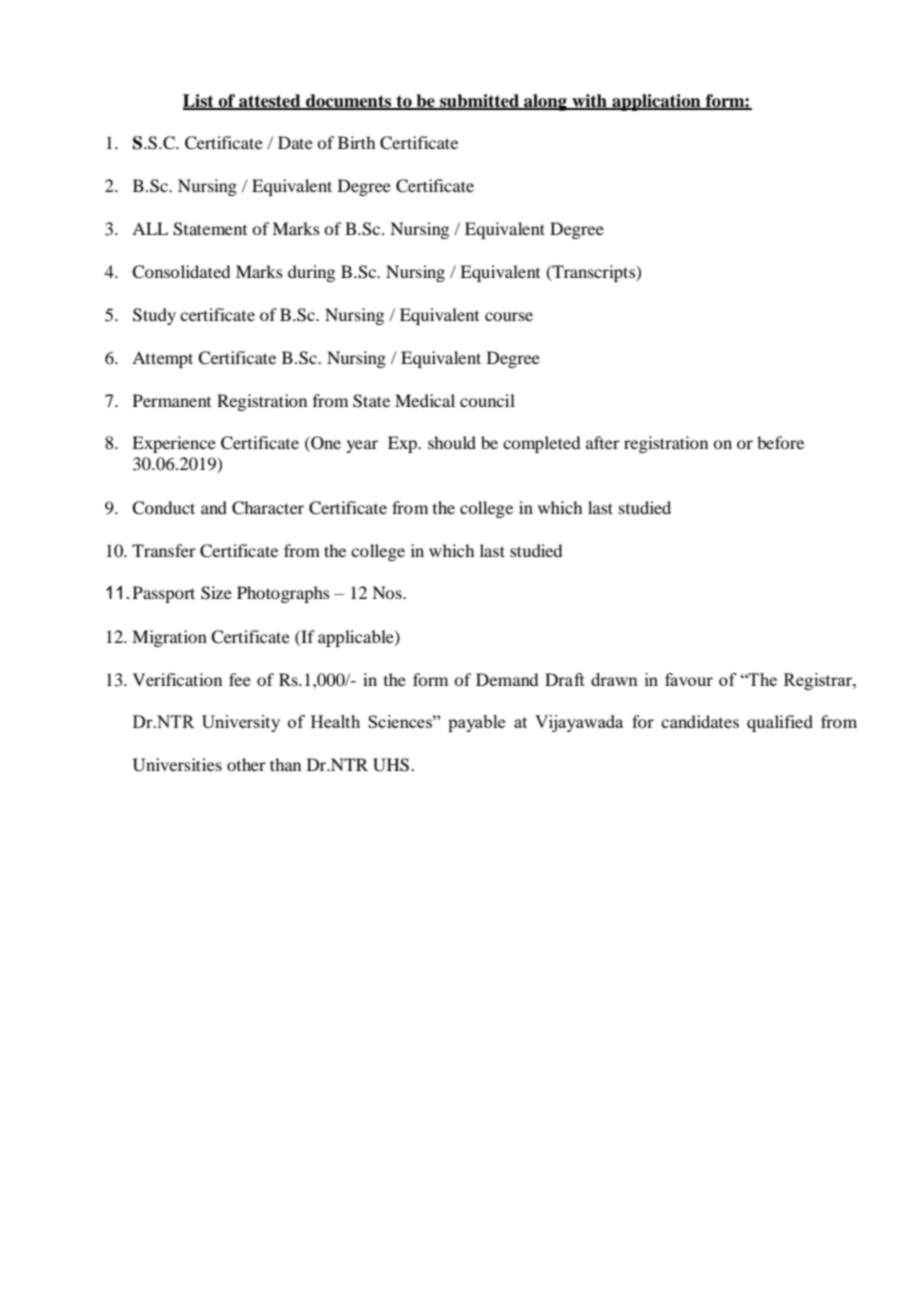 Image resolution: width=924 pixels, height=1307 pixels. What do you see at coordinates (603, 442) in the screenshot?
I see `after` at bounding box center [603, 442].
